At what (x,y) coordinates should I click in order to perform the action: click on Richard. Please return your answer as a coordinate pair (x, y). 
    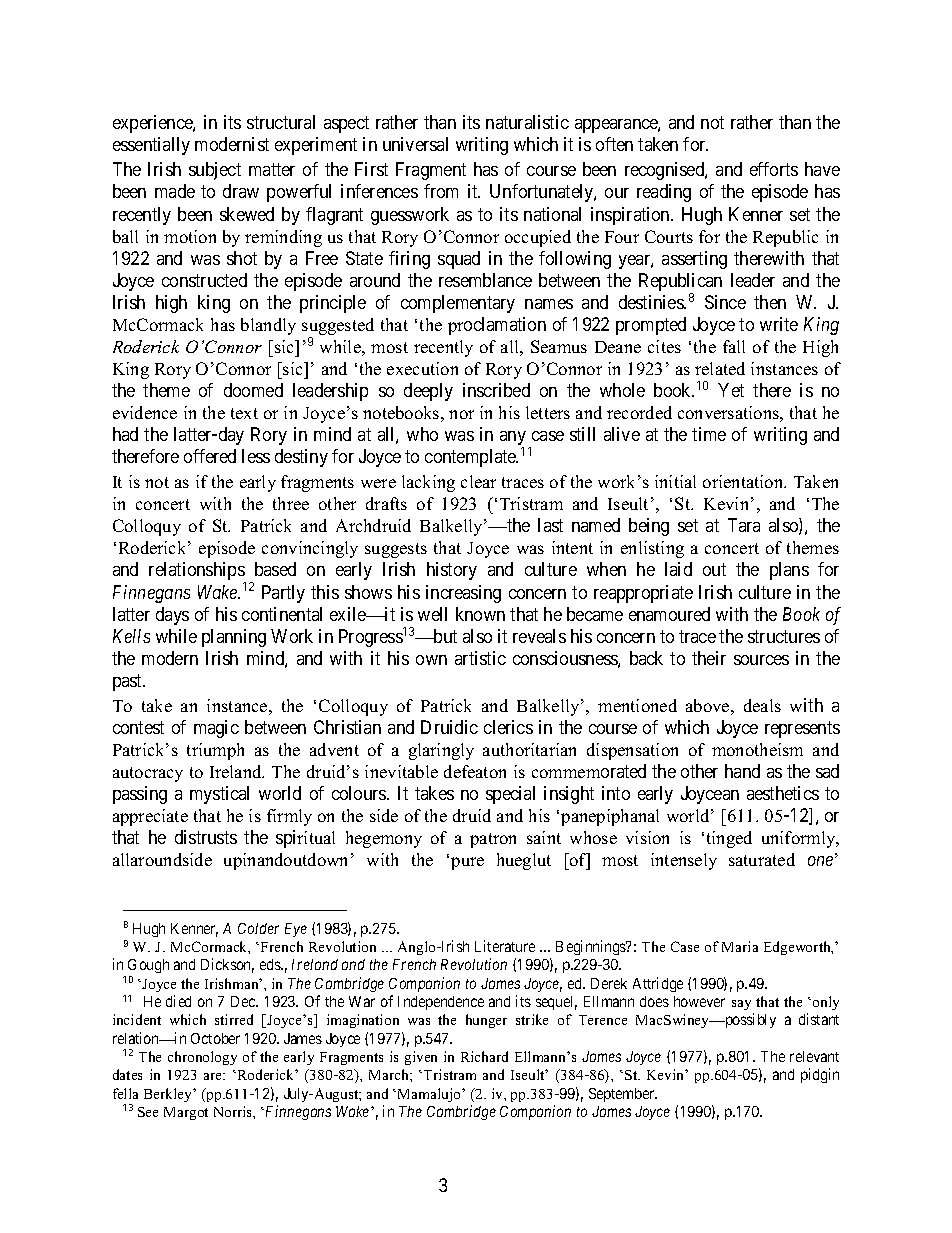
    Looking at the image, I should click on (484, 1056).
